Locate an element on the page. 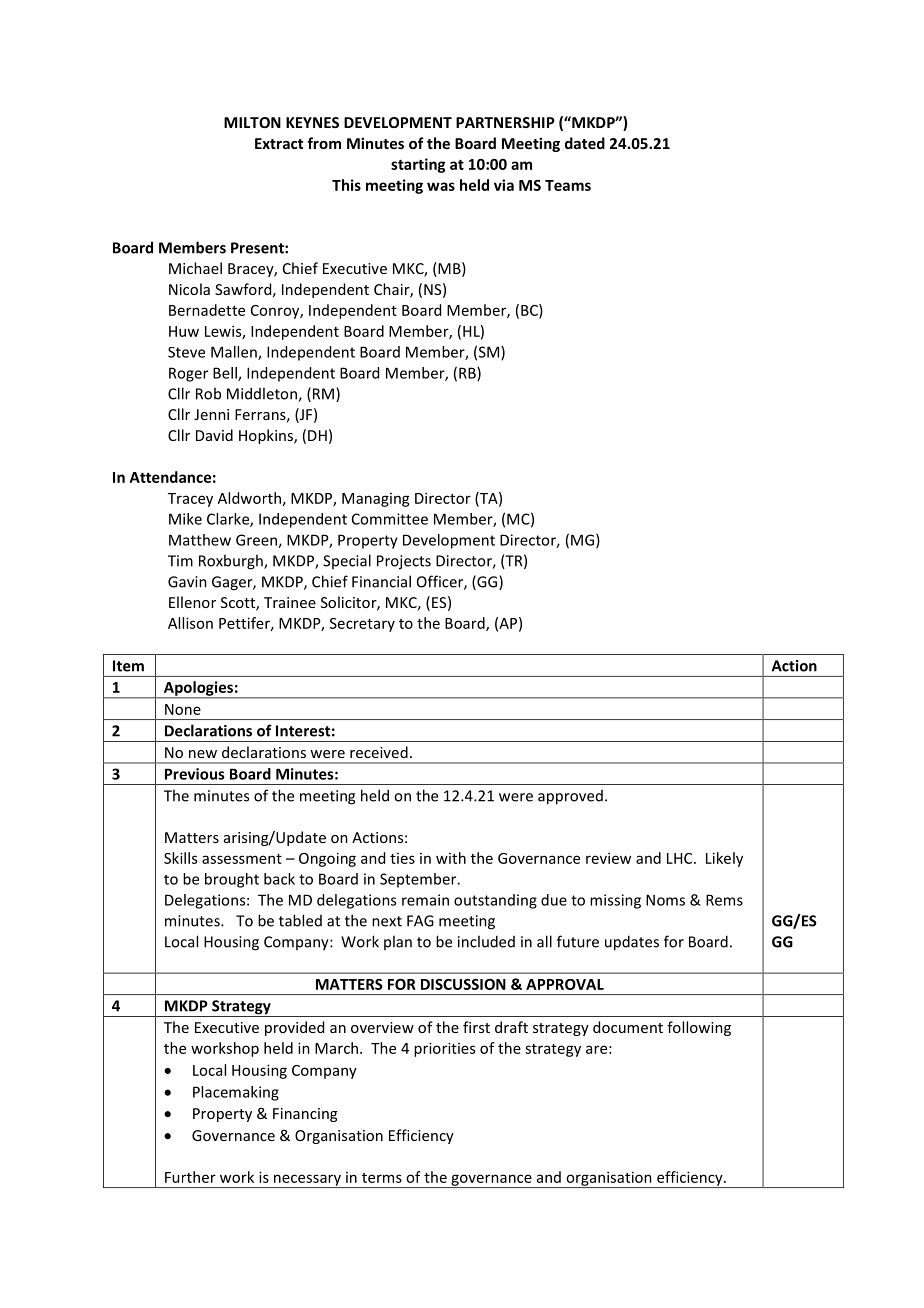 The image size is (924, 1308). MILTON is located at coordinates (252, 122).
